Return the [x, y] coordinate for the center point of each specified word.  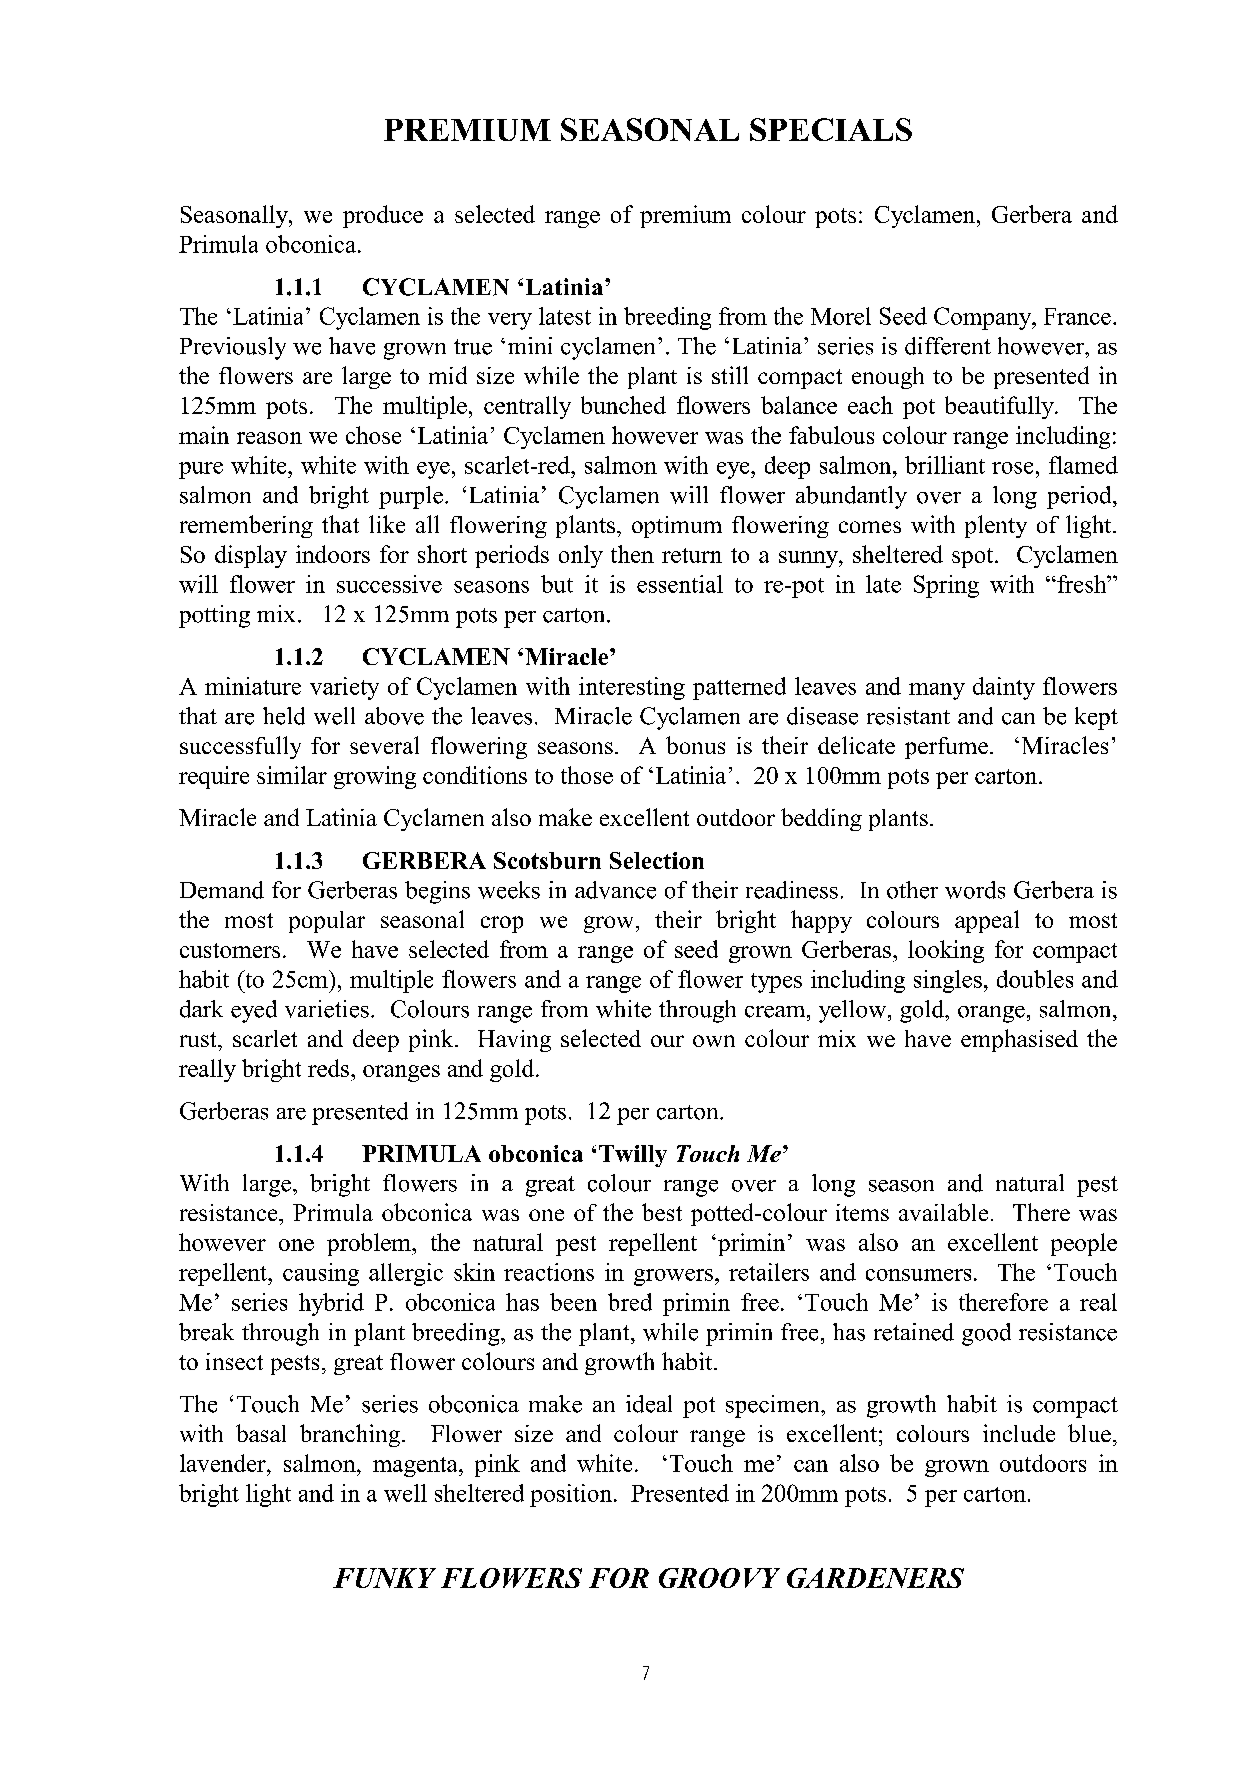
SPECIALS [831, 129]
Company [984, 318]
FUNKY [384, 1578]
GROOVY [719, 1578]
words [975, 890]
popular [327, 922]
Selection [657, 860]
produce [383, 216]
